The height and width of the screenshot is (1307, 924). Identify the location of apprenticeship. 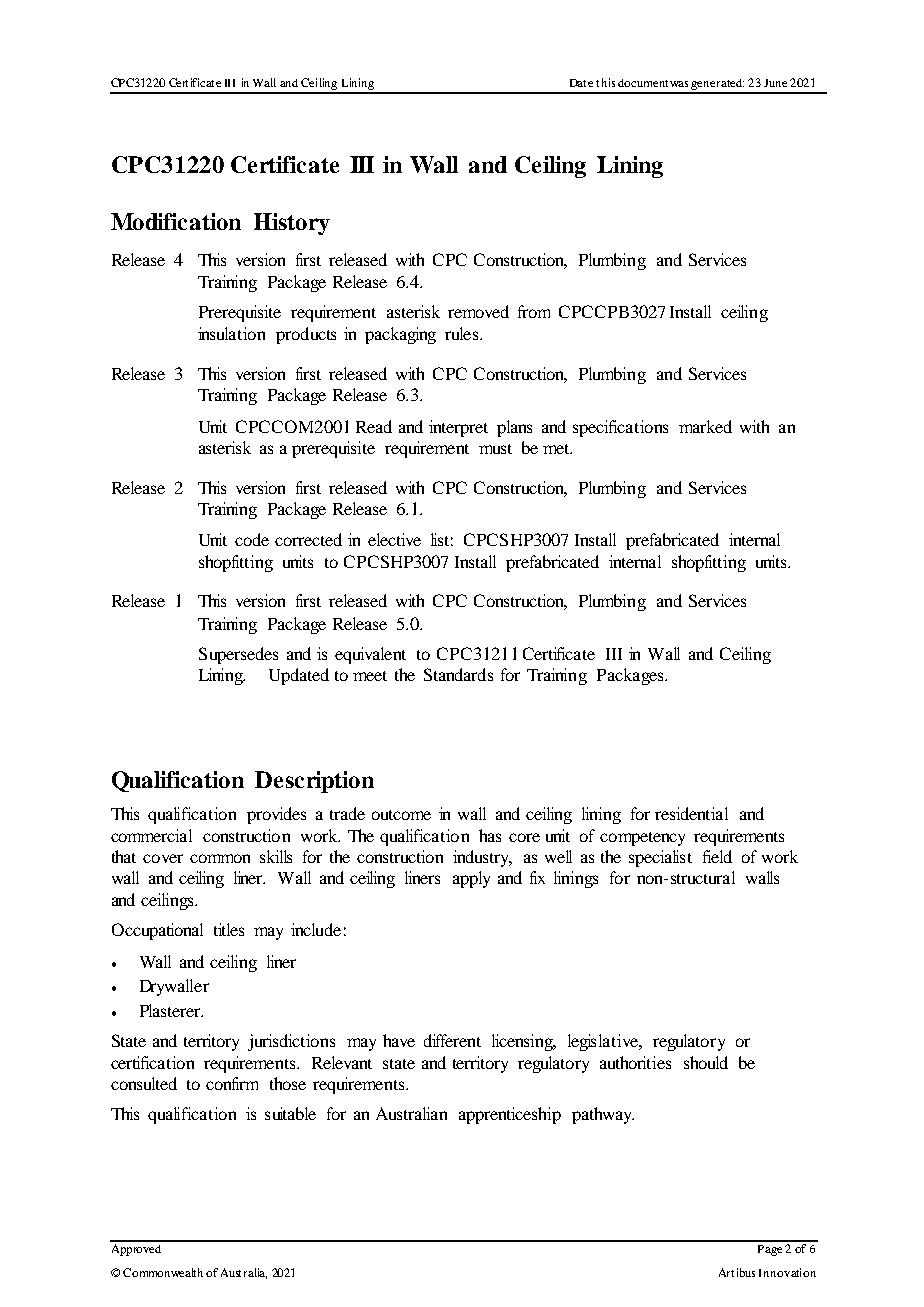
(510, 1115).
